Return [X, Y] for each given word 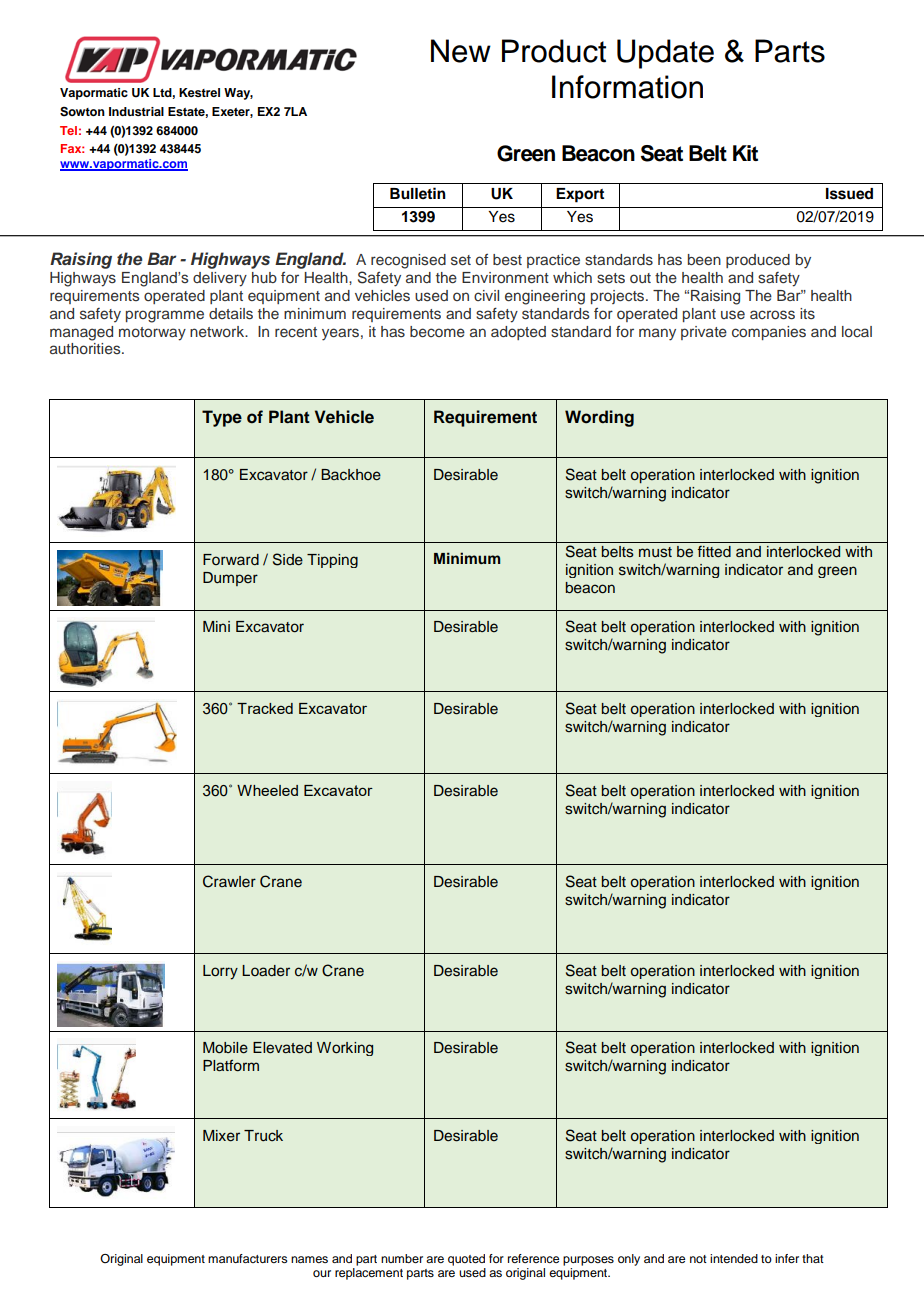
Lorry [220, 972]
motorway [152, 334]
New [461, 51]
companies [769, 333]
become [437, 331]
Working [345, 1049]
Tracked [265, 708]
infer [787, 1258]
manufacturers [248, 1258]
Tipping [332, 561]
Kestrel [199, 92]
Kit [745, 153]
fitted [714, 552]
